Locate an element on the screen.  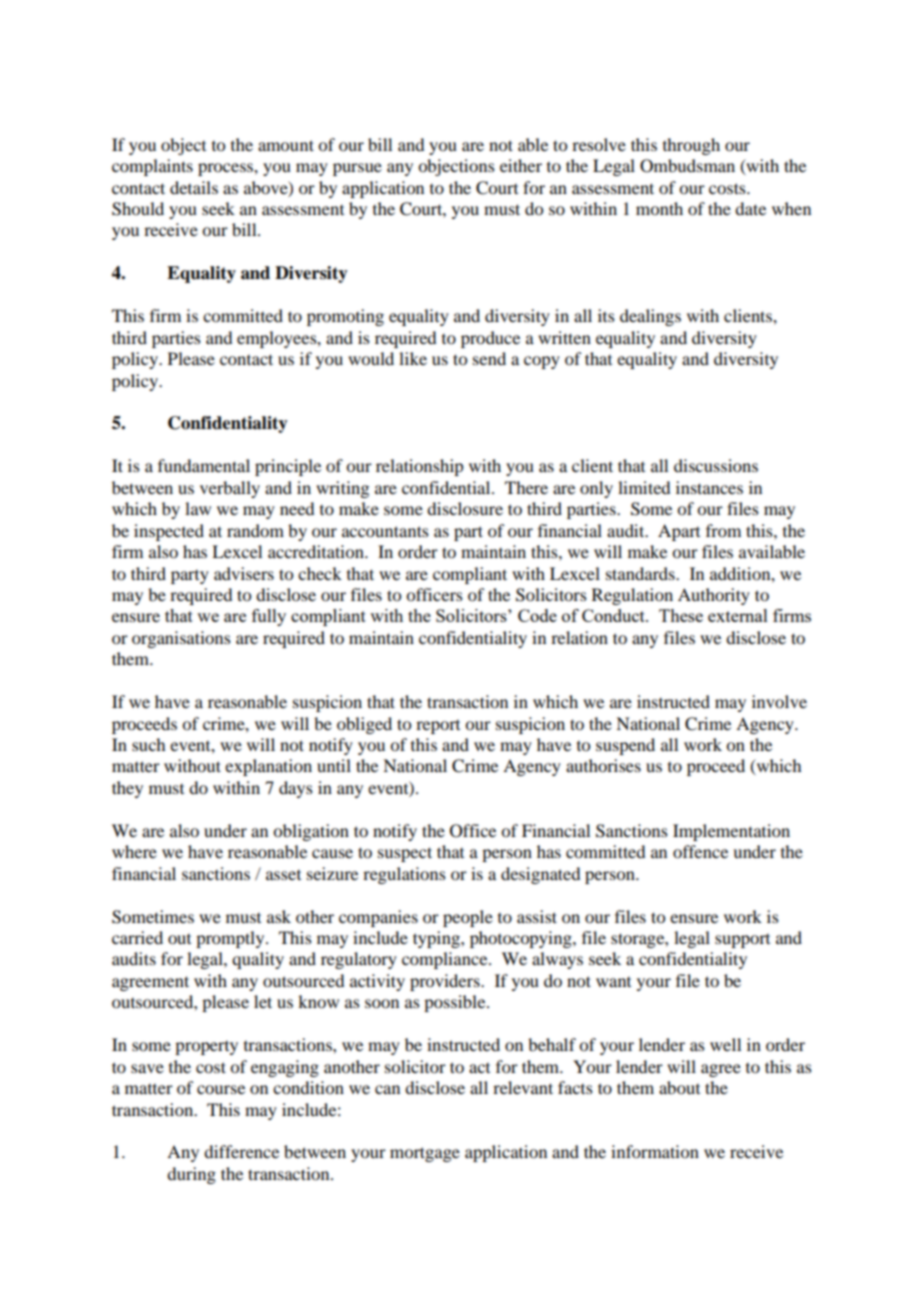
difference is located at coordinates (241, 1151).
